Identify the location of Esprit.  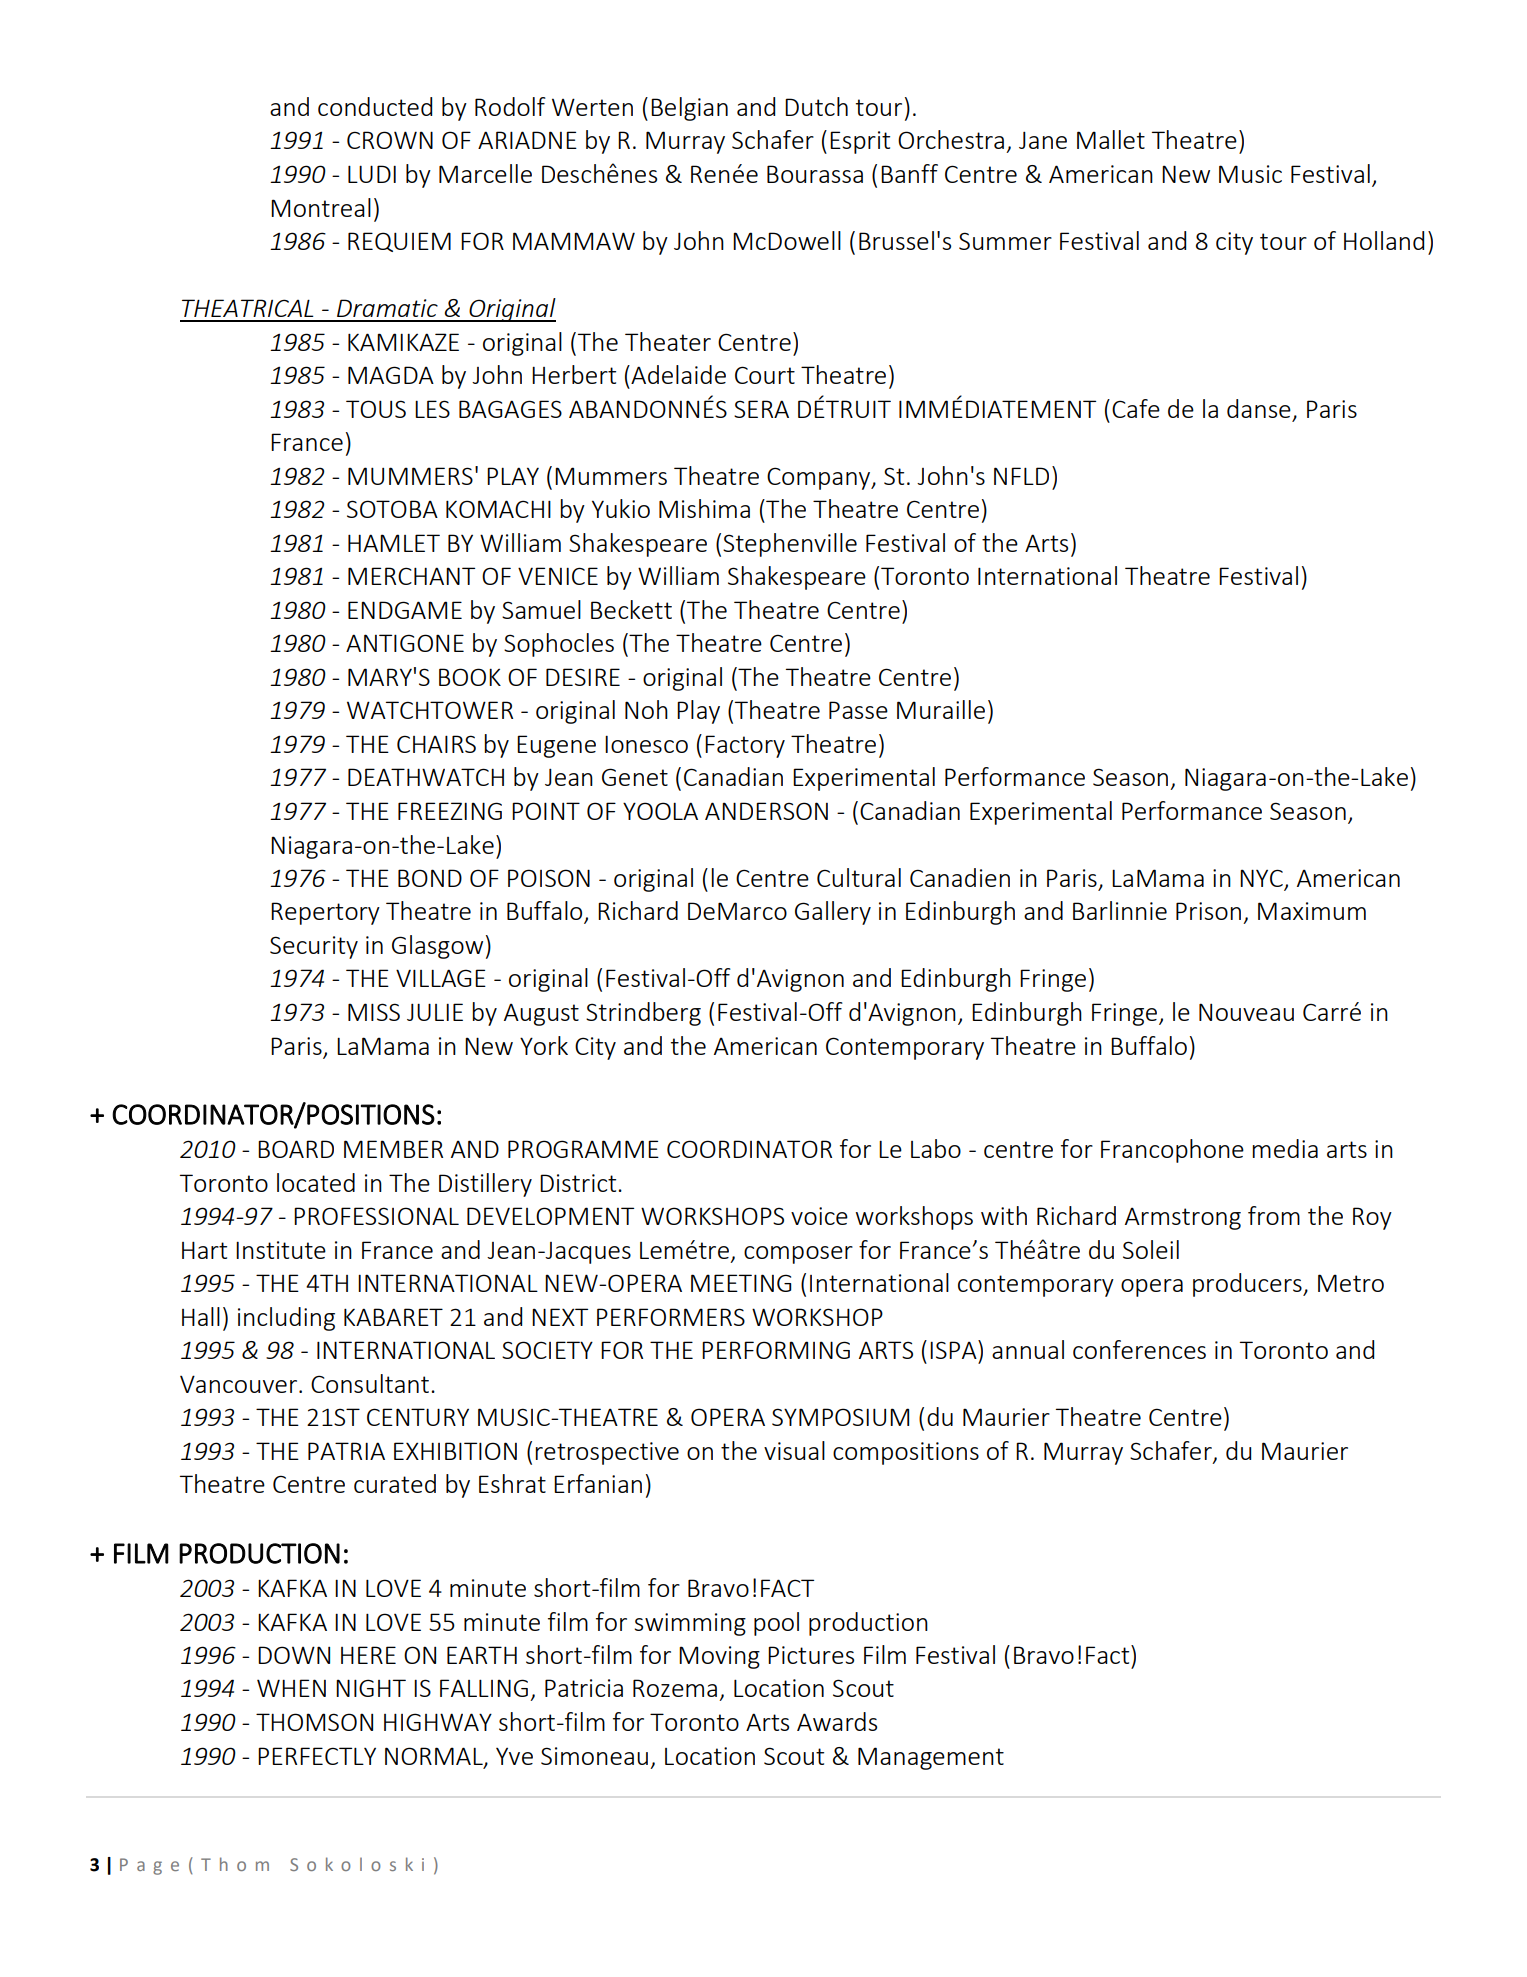
(860, 142).
